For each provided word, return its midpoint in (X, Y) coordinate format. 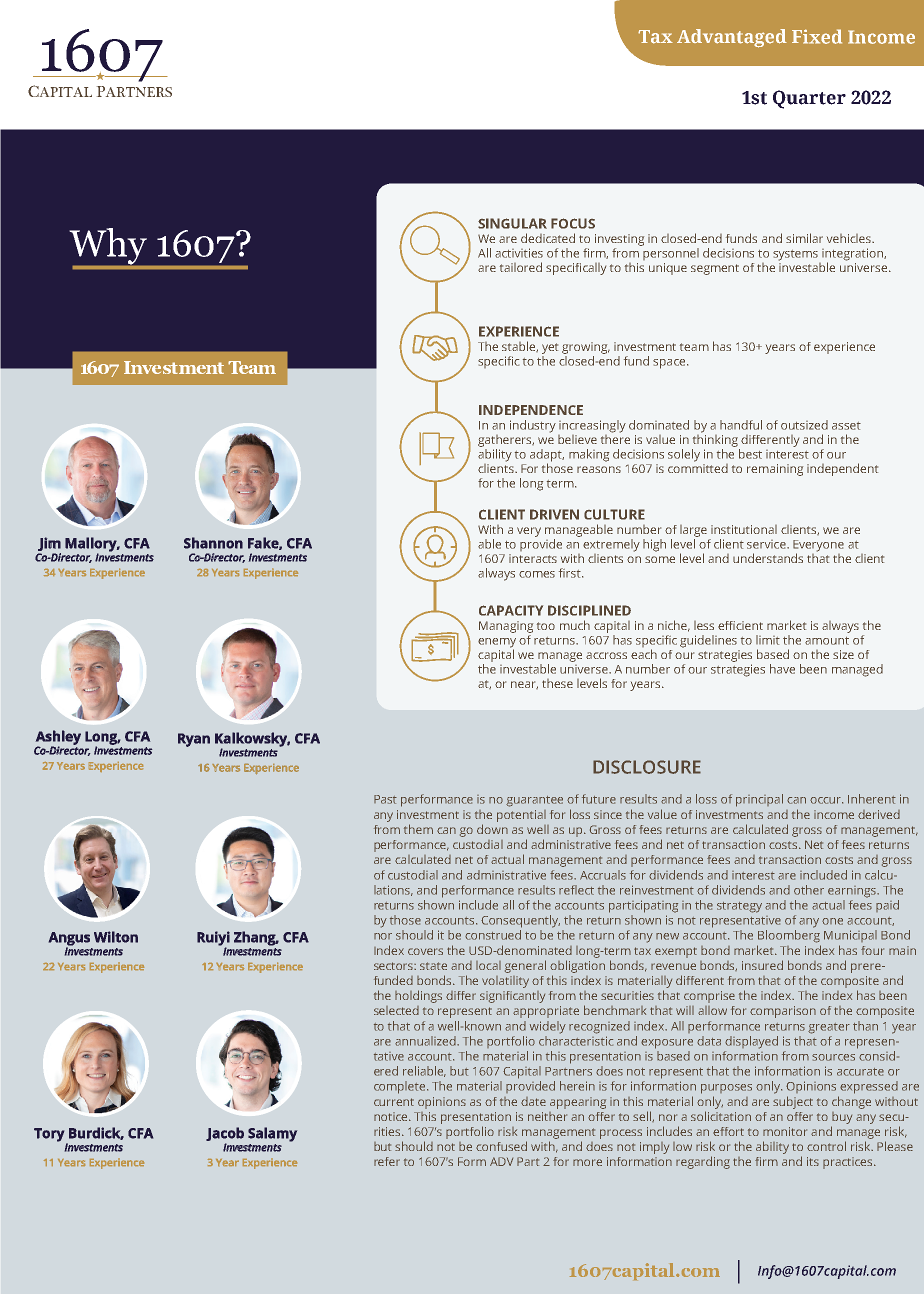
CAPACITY (511, 610)
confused (501, 1146)
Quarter (809, 99)
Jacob (225, 1134)
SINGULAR (512, 223)
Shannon (213, 543)
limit (768, 640)
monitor (785, 1131)
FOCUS (573, 223)
